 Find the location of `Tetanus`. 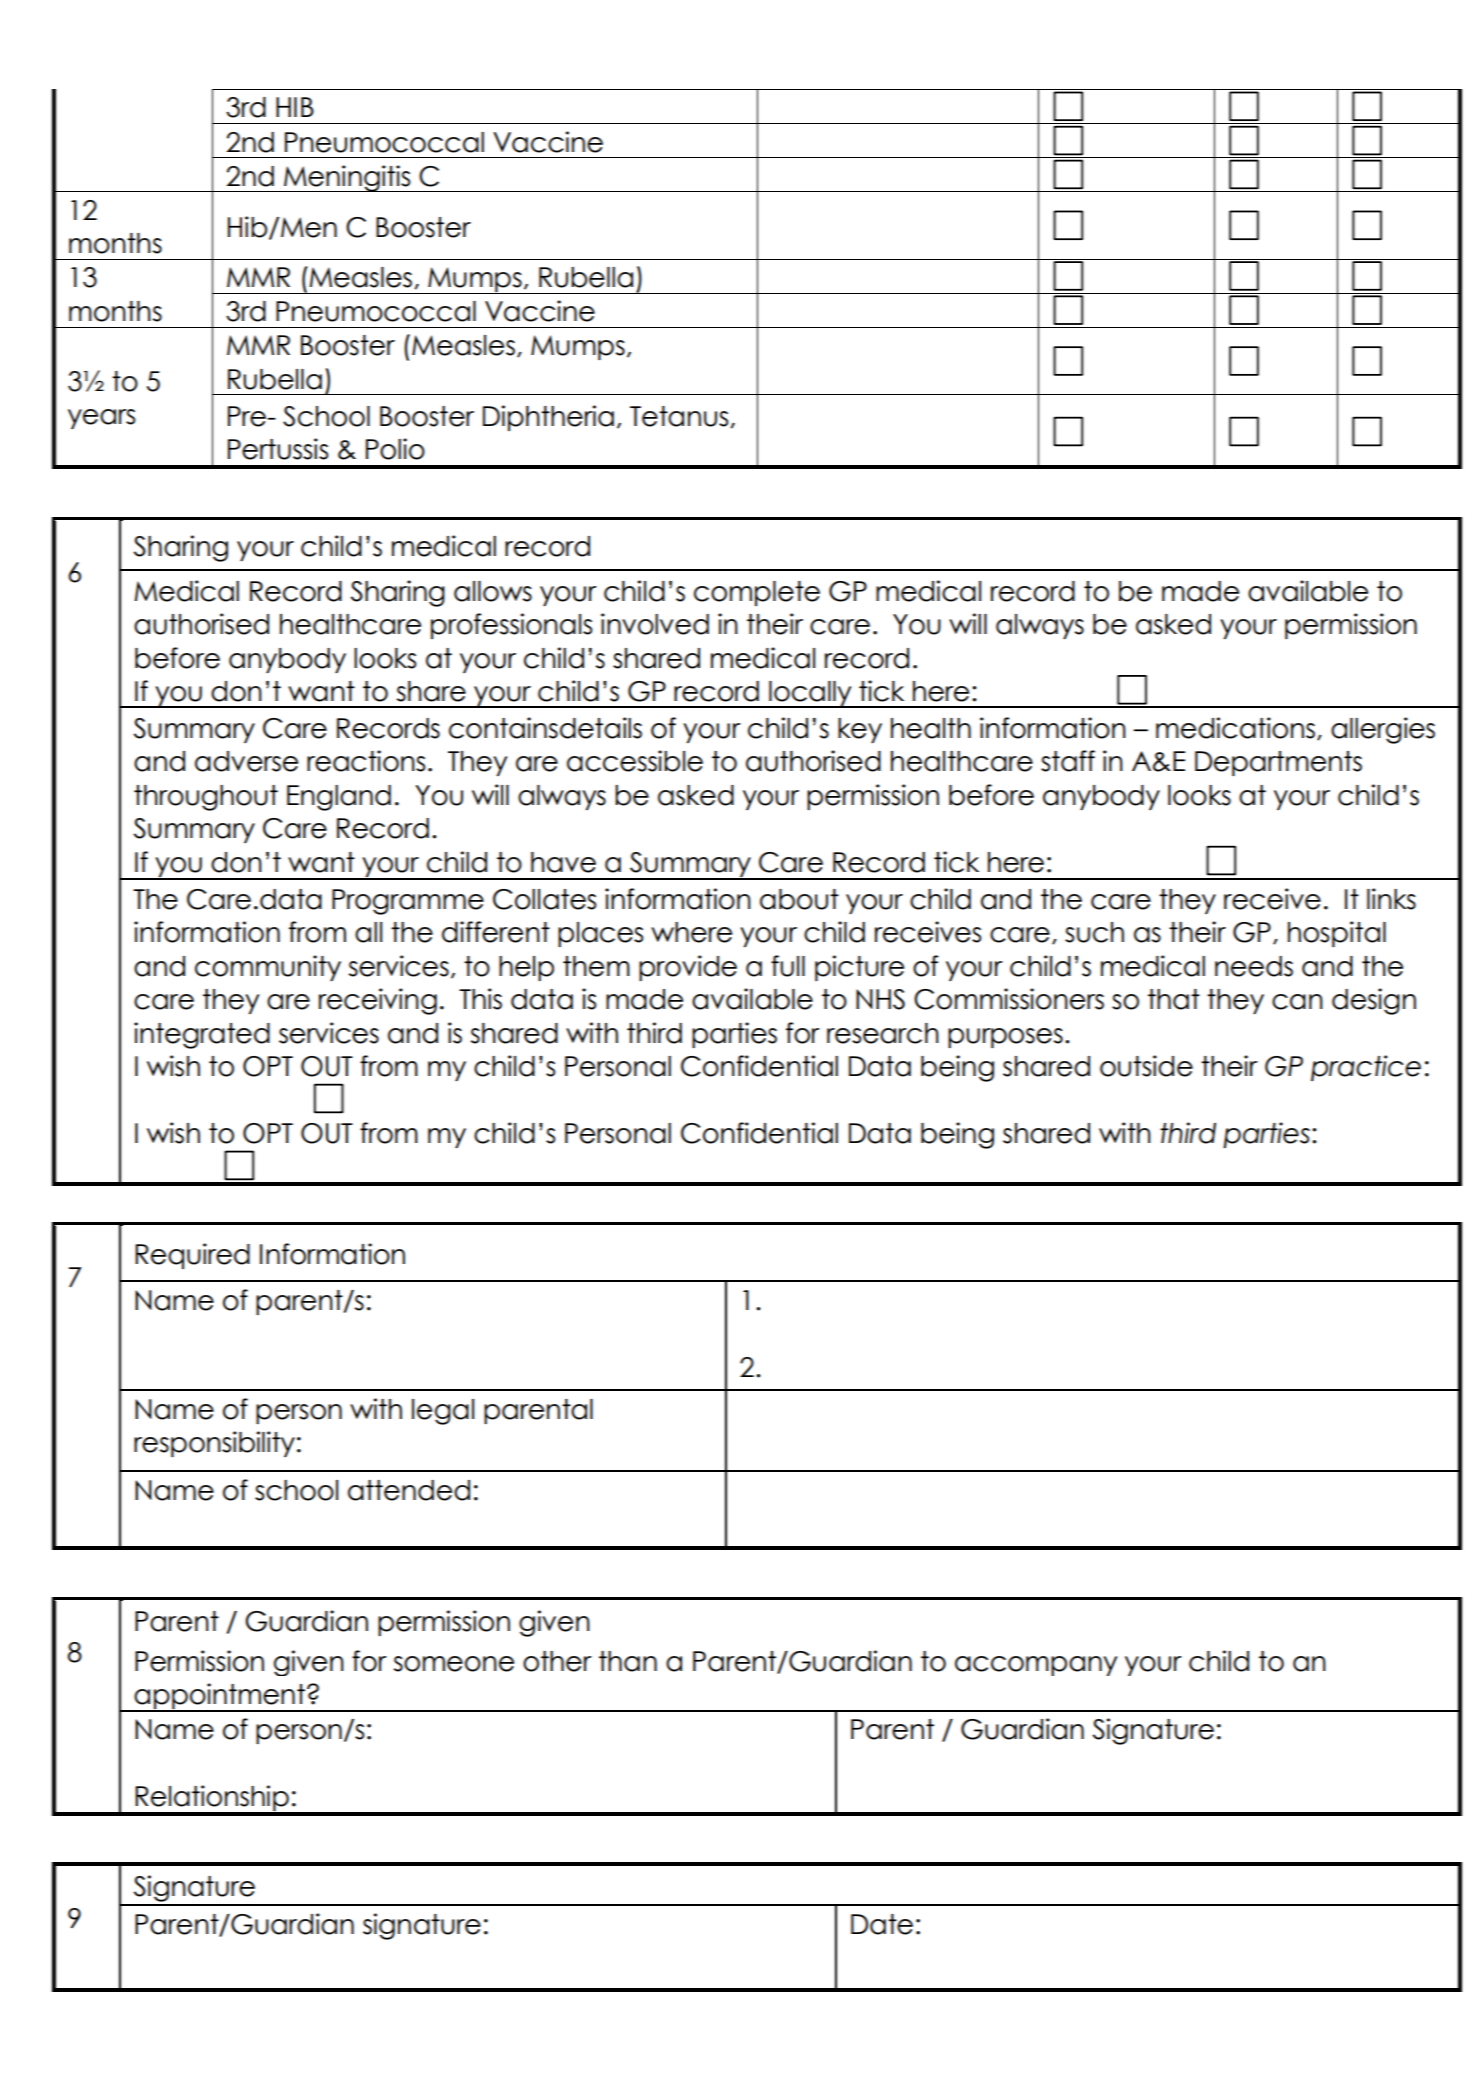

Tetanus is located at coordinates (680, 417).
